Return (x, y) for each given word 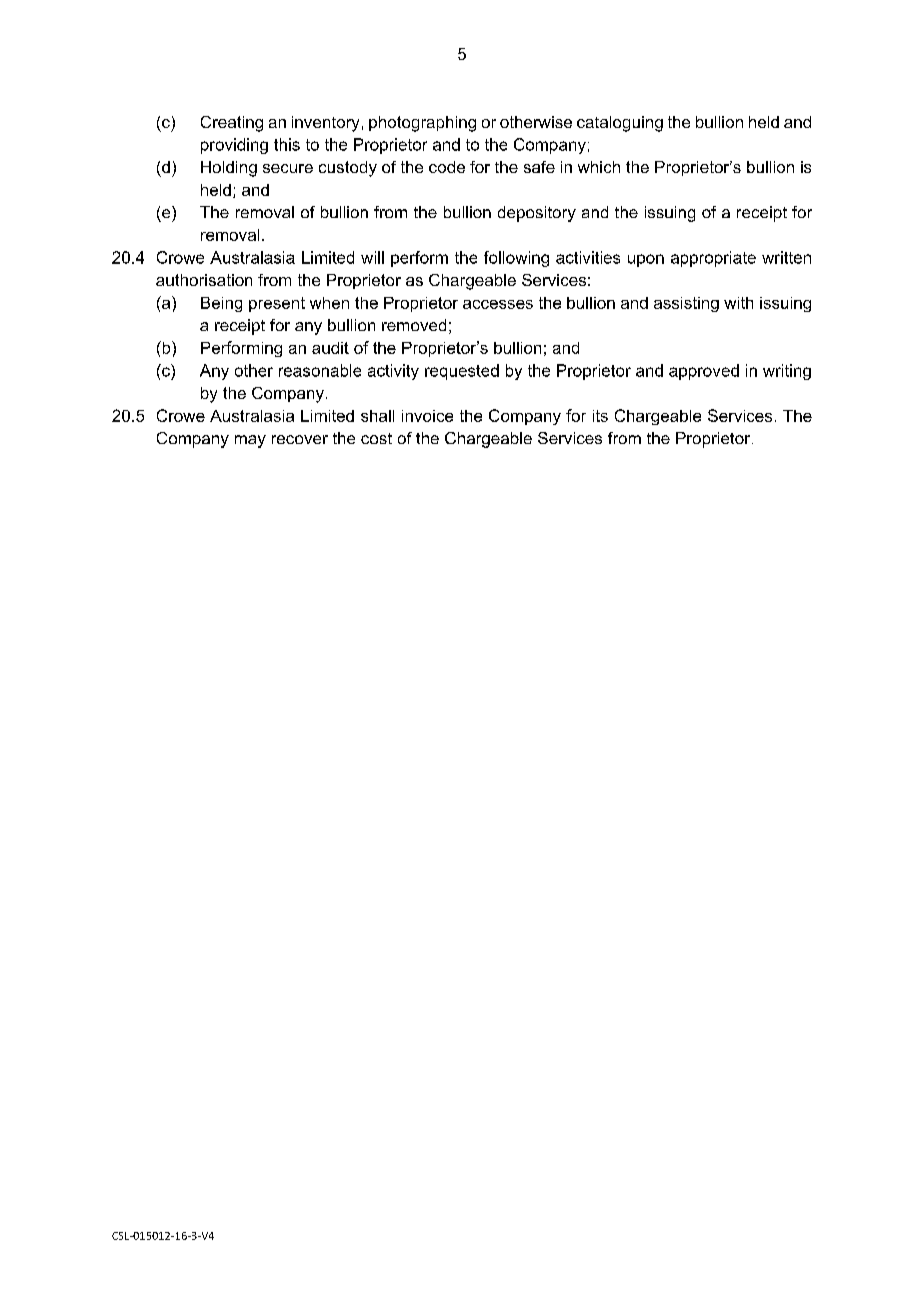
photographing (422, 124)
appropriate (713, 259)
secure (288, 168)
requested (462, 372)
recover (300, 439)
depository (537, 214)
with (738, 303)
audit (330, 348)
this (287, 144)
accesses (498, 304)
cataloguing (620, 124)
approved (704, 372)
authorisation (204, 280)
